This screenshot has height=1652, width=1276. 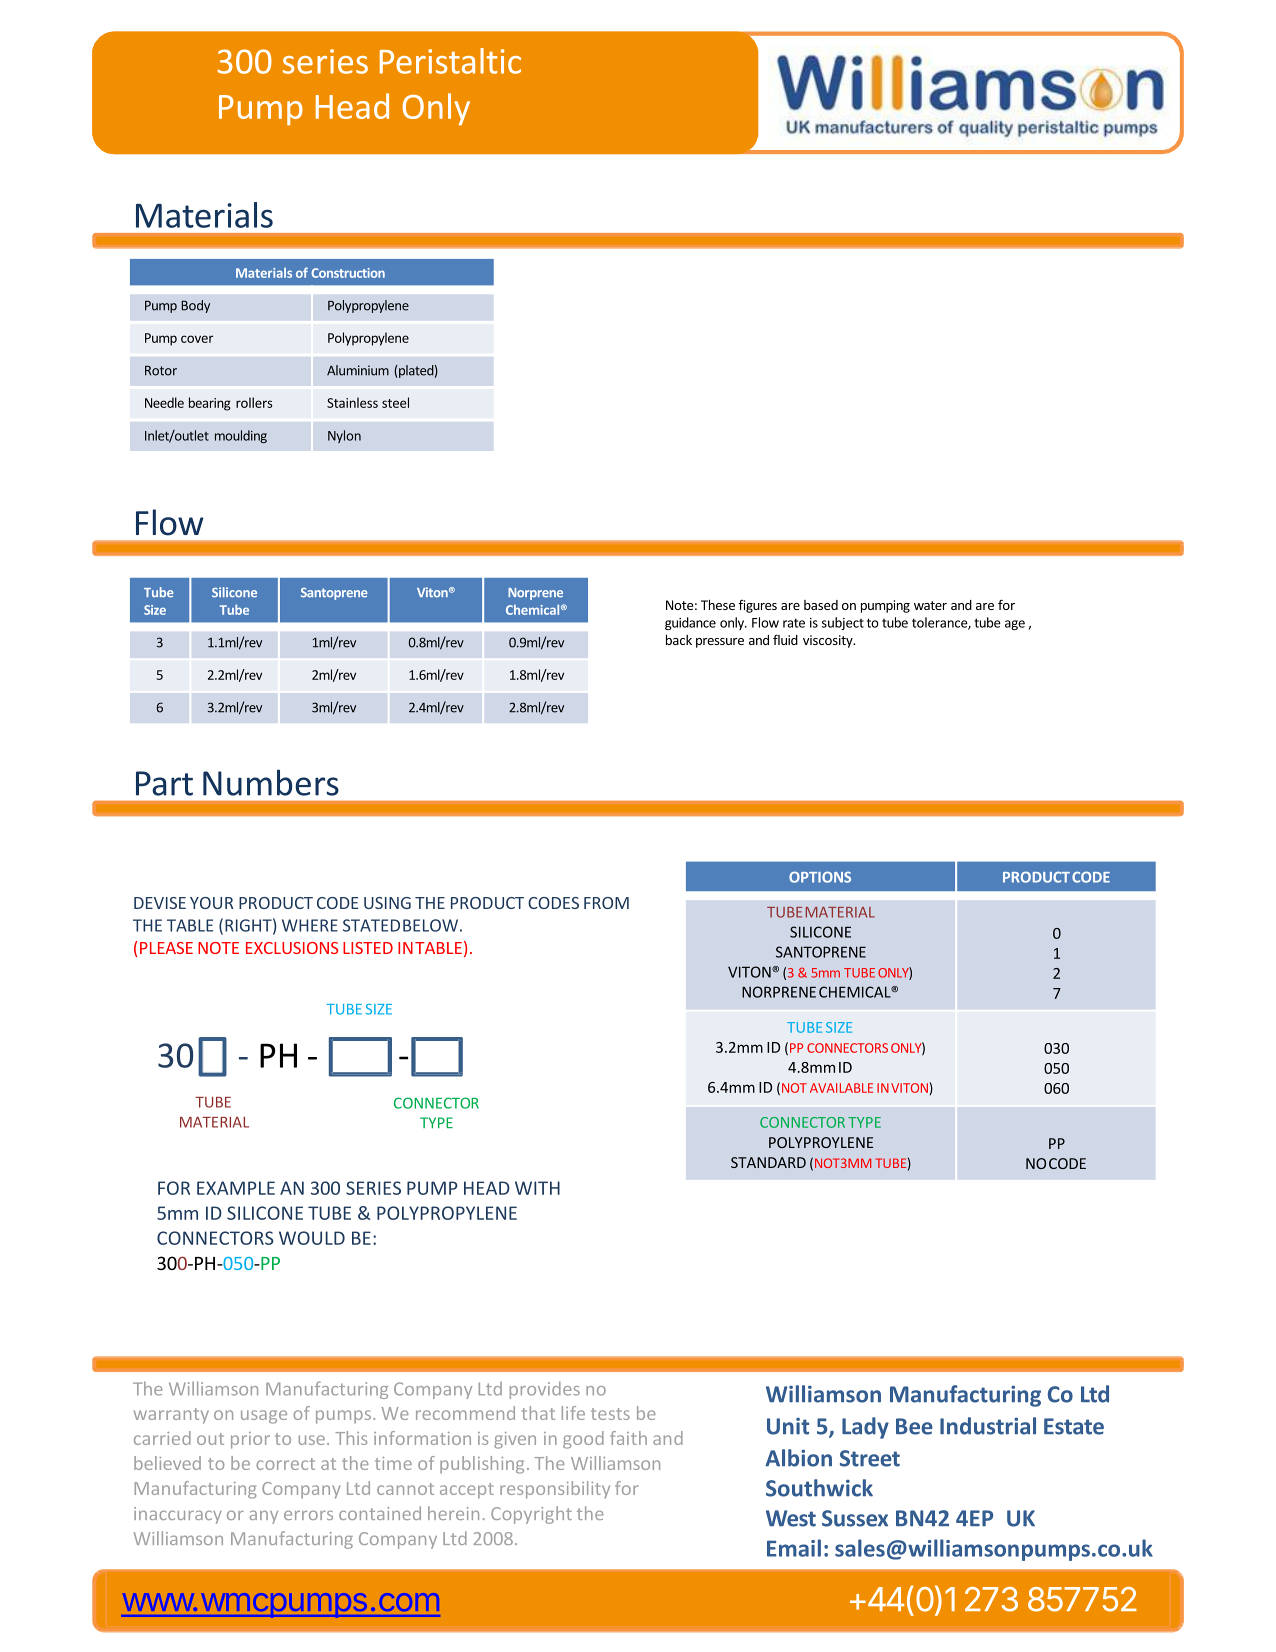 What do you see at coordinates (450, 61) in the screenshot?
I see `Peristaltic` at bounding box center [450, 61].
